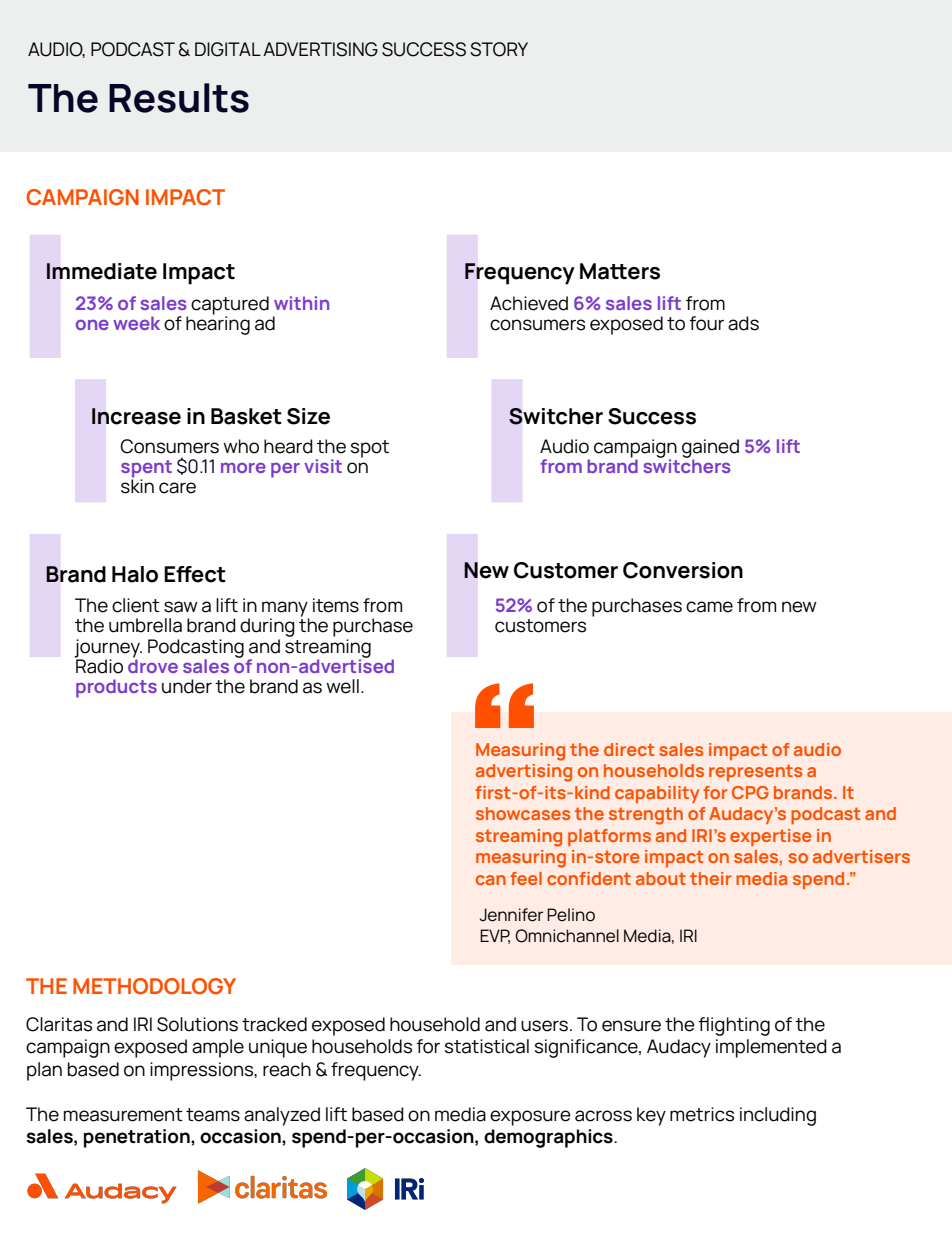 The image size is (952, 1233). Describe the element at coordinates (136, 416) in the screenshot. I see `Increase` at that location.
